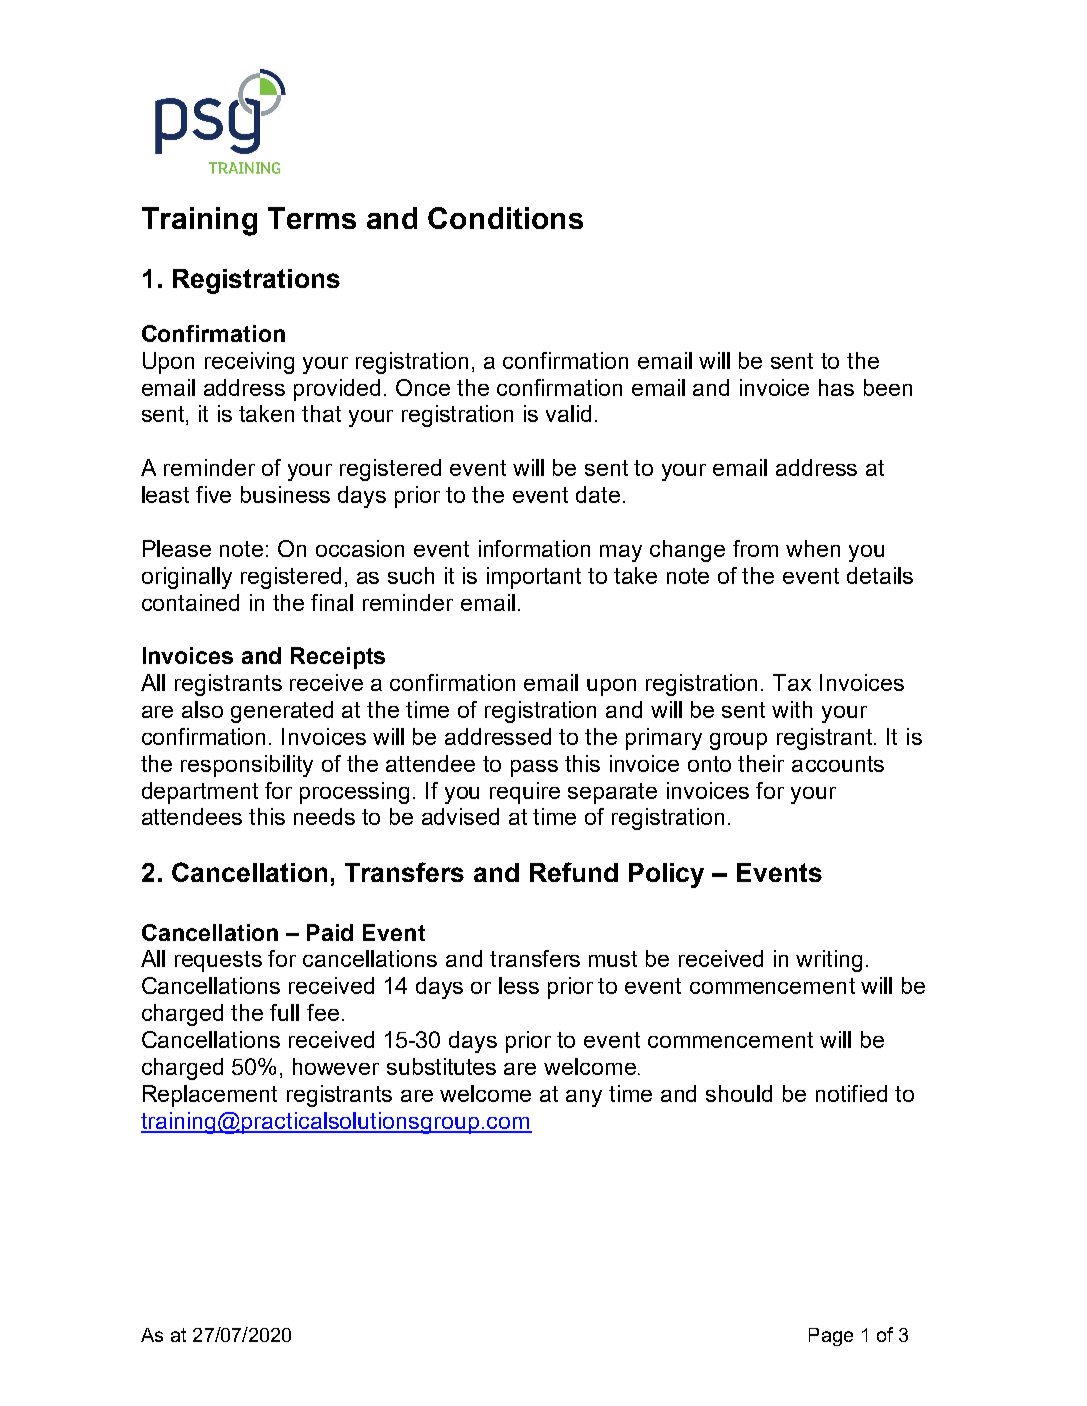 The width and height of the screenshot is (1087, 1406). Describe the element at coordinates (831, 1337) in the screenshot. I see `Page` at that location.
